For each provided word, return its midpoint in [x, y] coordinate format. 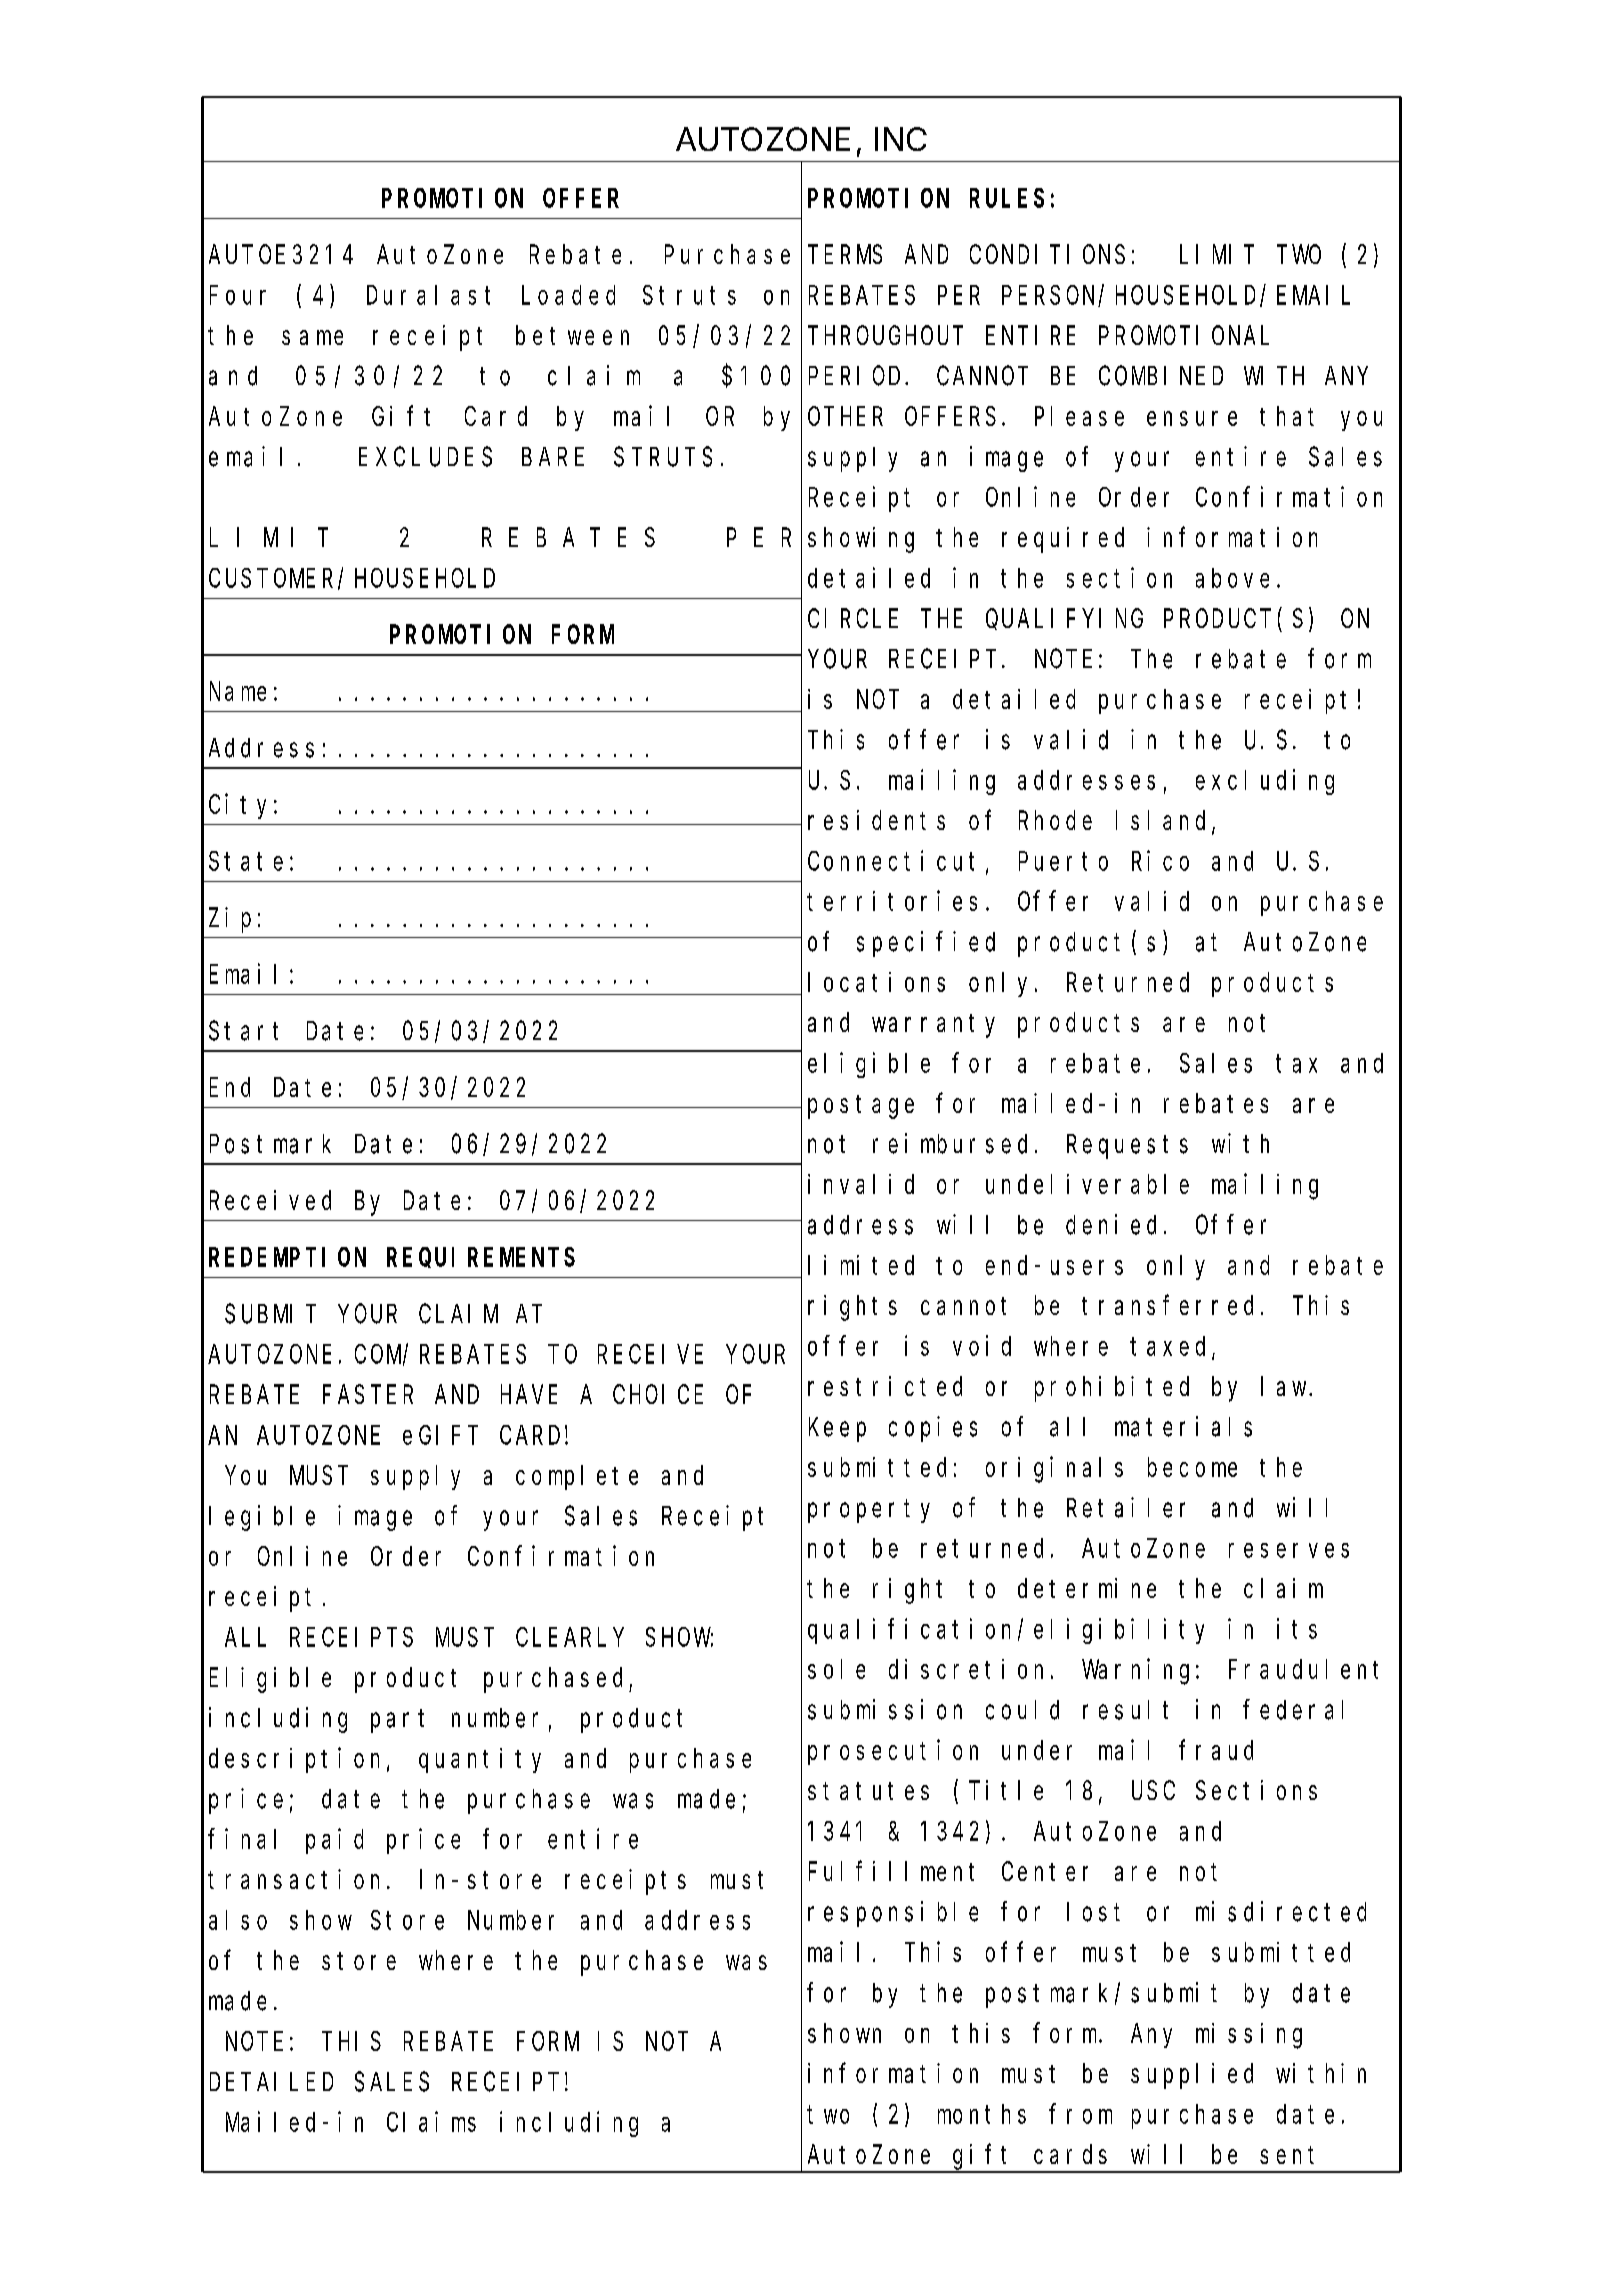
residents [876, 820]
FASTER [368, 1395]
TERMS [845, 255]
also [238, 1920]
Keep [837, 1430]
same [312, 337]
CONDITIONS [1047, 255]
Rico [1160, 860]
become [1192, 1467]
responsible [893, 1914]
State [246, 861]
